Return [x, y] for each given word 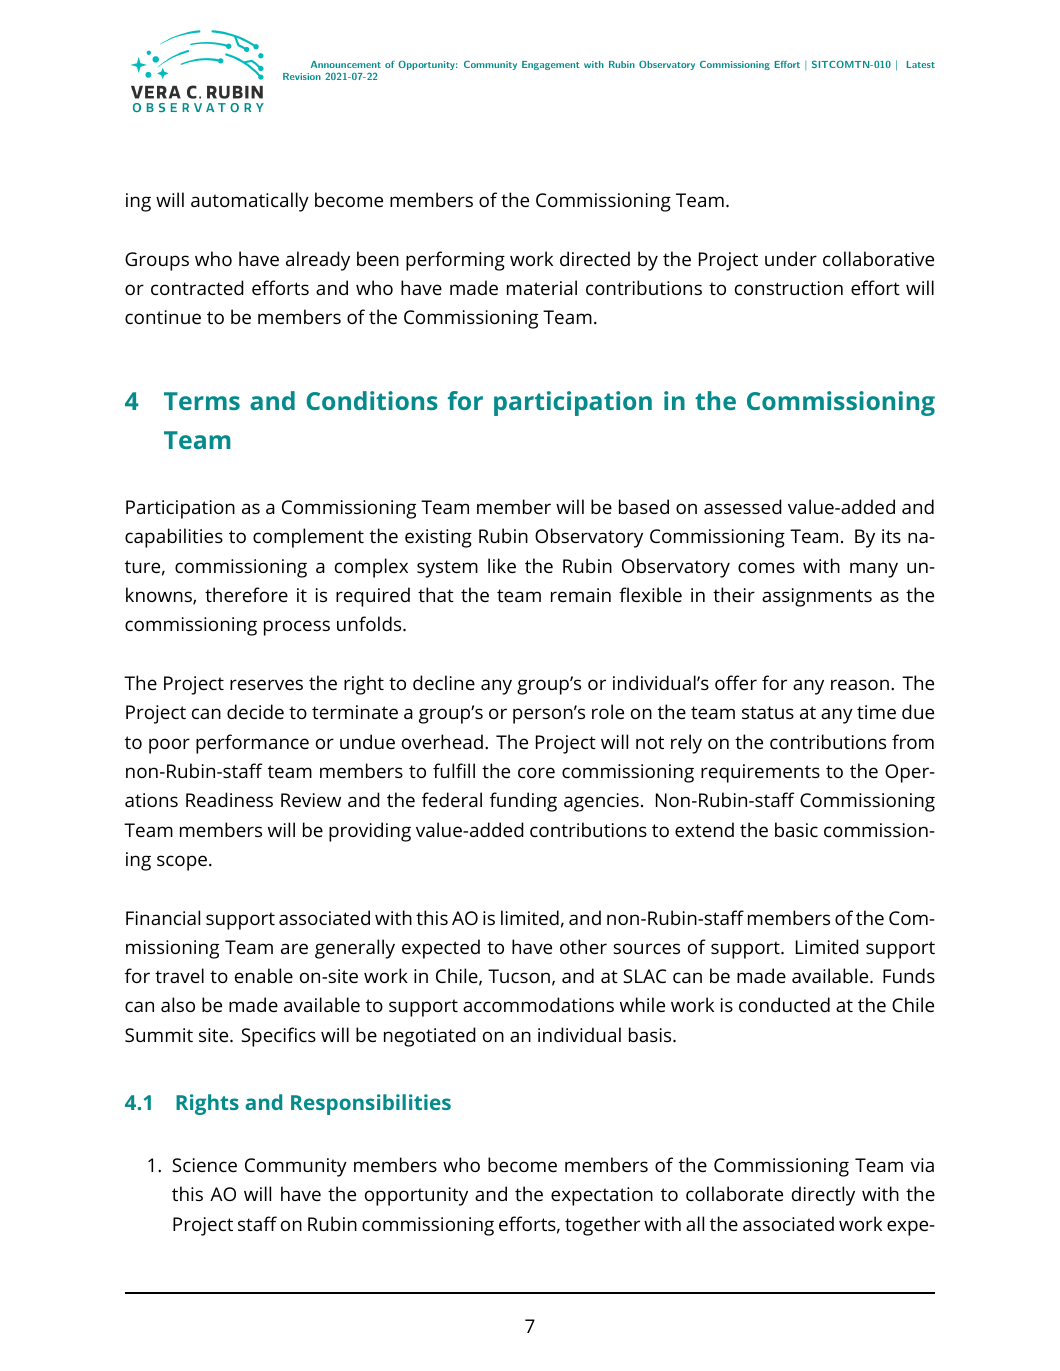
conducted [784, 1004]
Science [204, 1165]
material [542, 287]
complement [308, 538]
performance [252, 744]
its [891, 536]
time [876, 712]
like [502, 565]
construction [789, 288]
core [536, 772]
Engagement [551, 65]
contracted [197, 287]
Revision [302, 76]
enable [264, 975]
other [583, 946]
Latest [920, 64]
